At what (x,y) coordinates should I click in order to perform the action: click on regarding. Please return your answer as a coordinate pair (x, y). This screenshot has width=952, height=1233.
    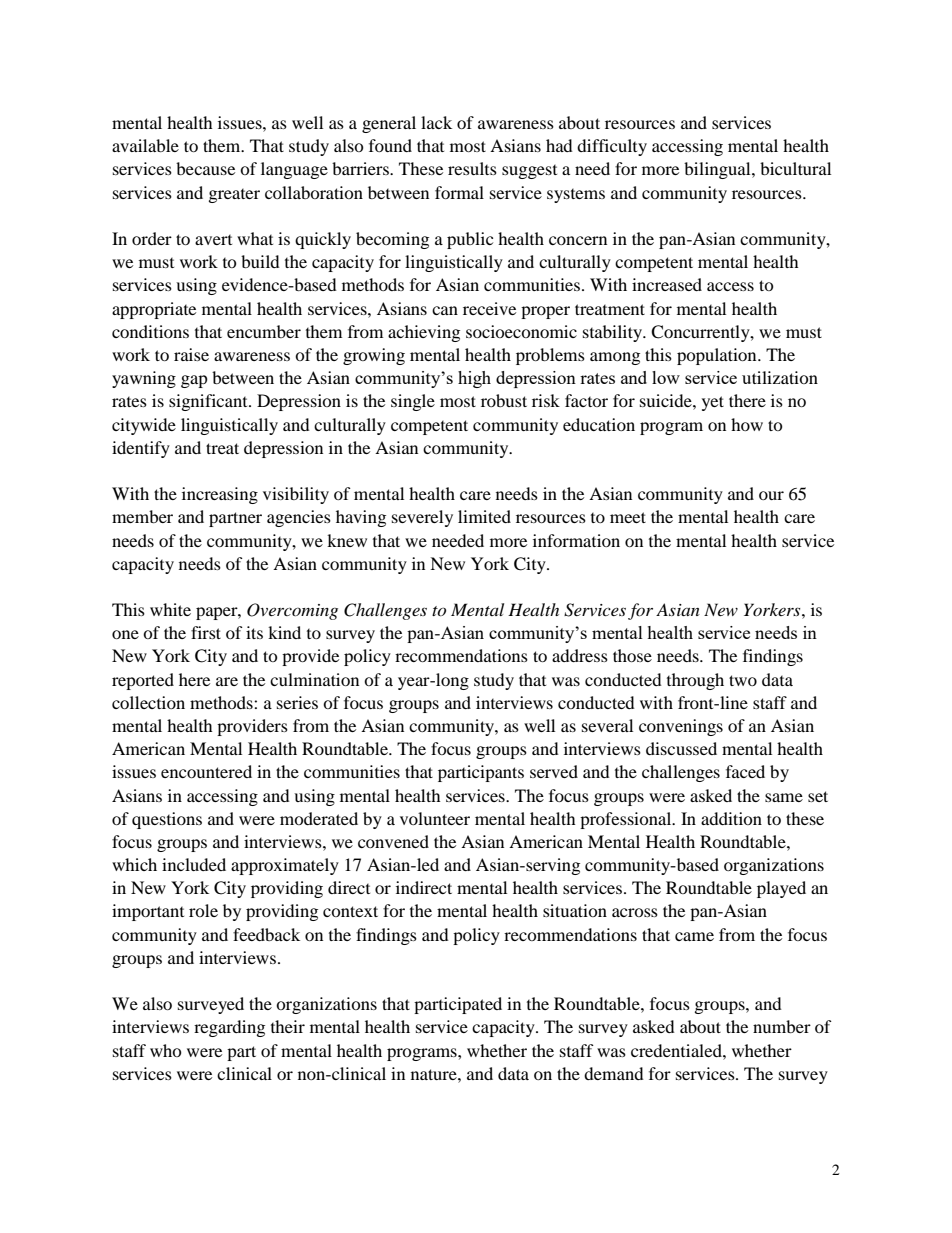
    Looking at the image, I should click on (229, 1028).
